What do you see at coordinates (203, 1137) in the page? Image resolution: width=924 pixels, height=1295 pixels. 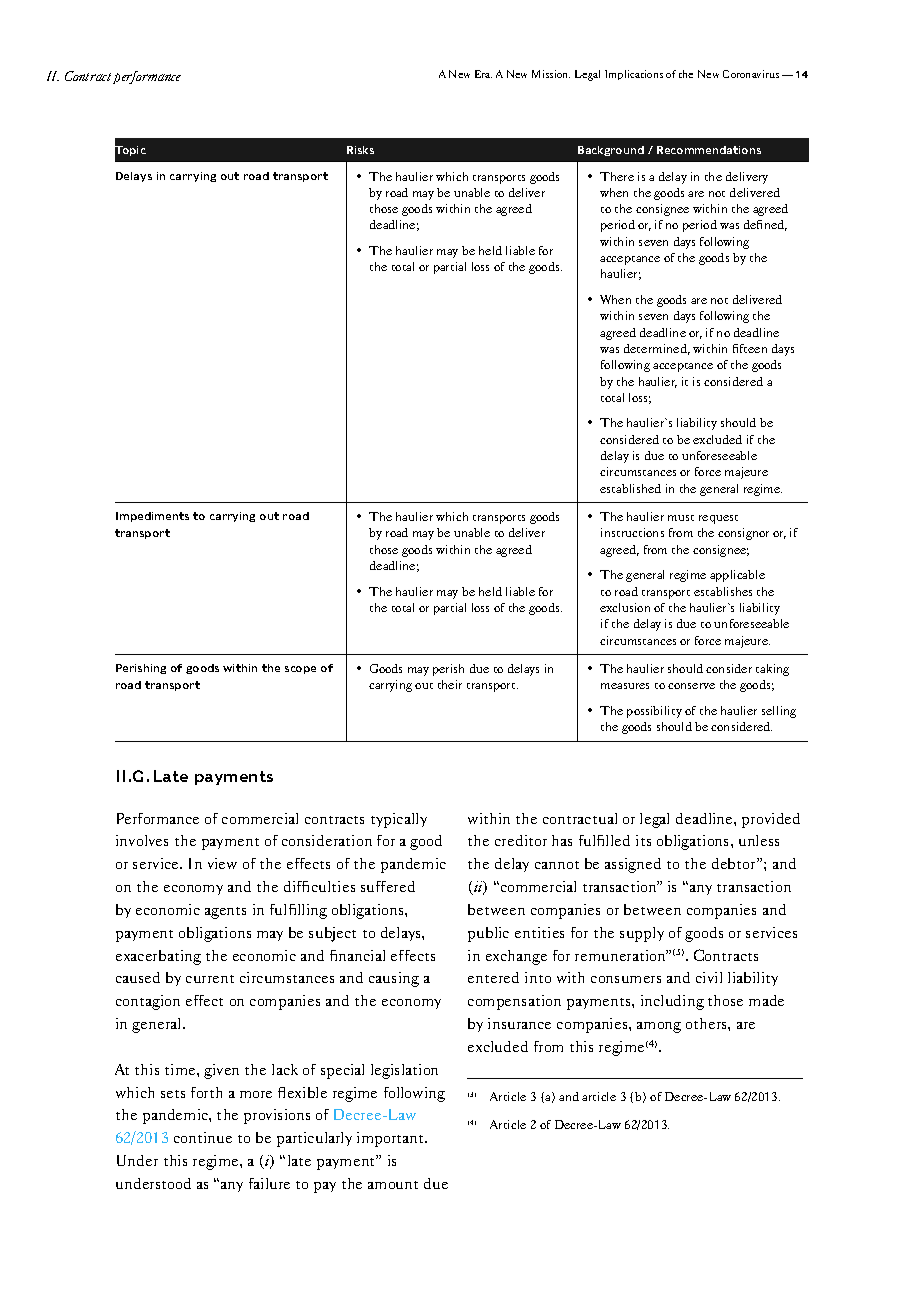 I see `continue` at bounding box center [203, 1137].
